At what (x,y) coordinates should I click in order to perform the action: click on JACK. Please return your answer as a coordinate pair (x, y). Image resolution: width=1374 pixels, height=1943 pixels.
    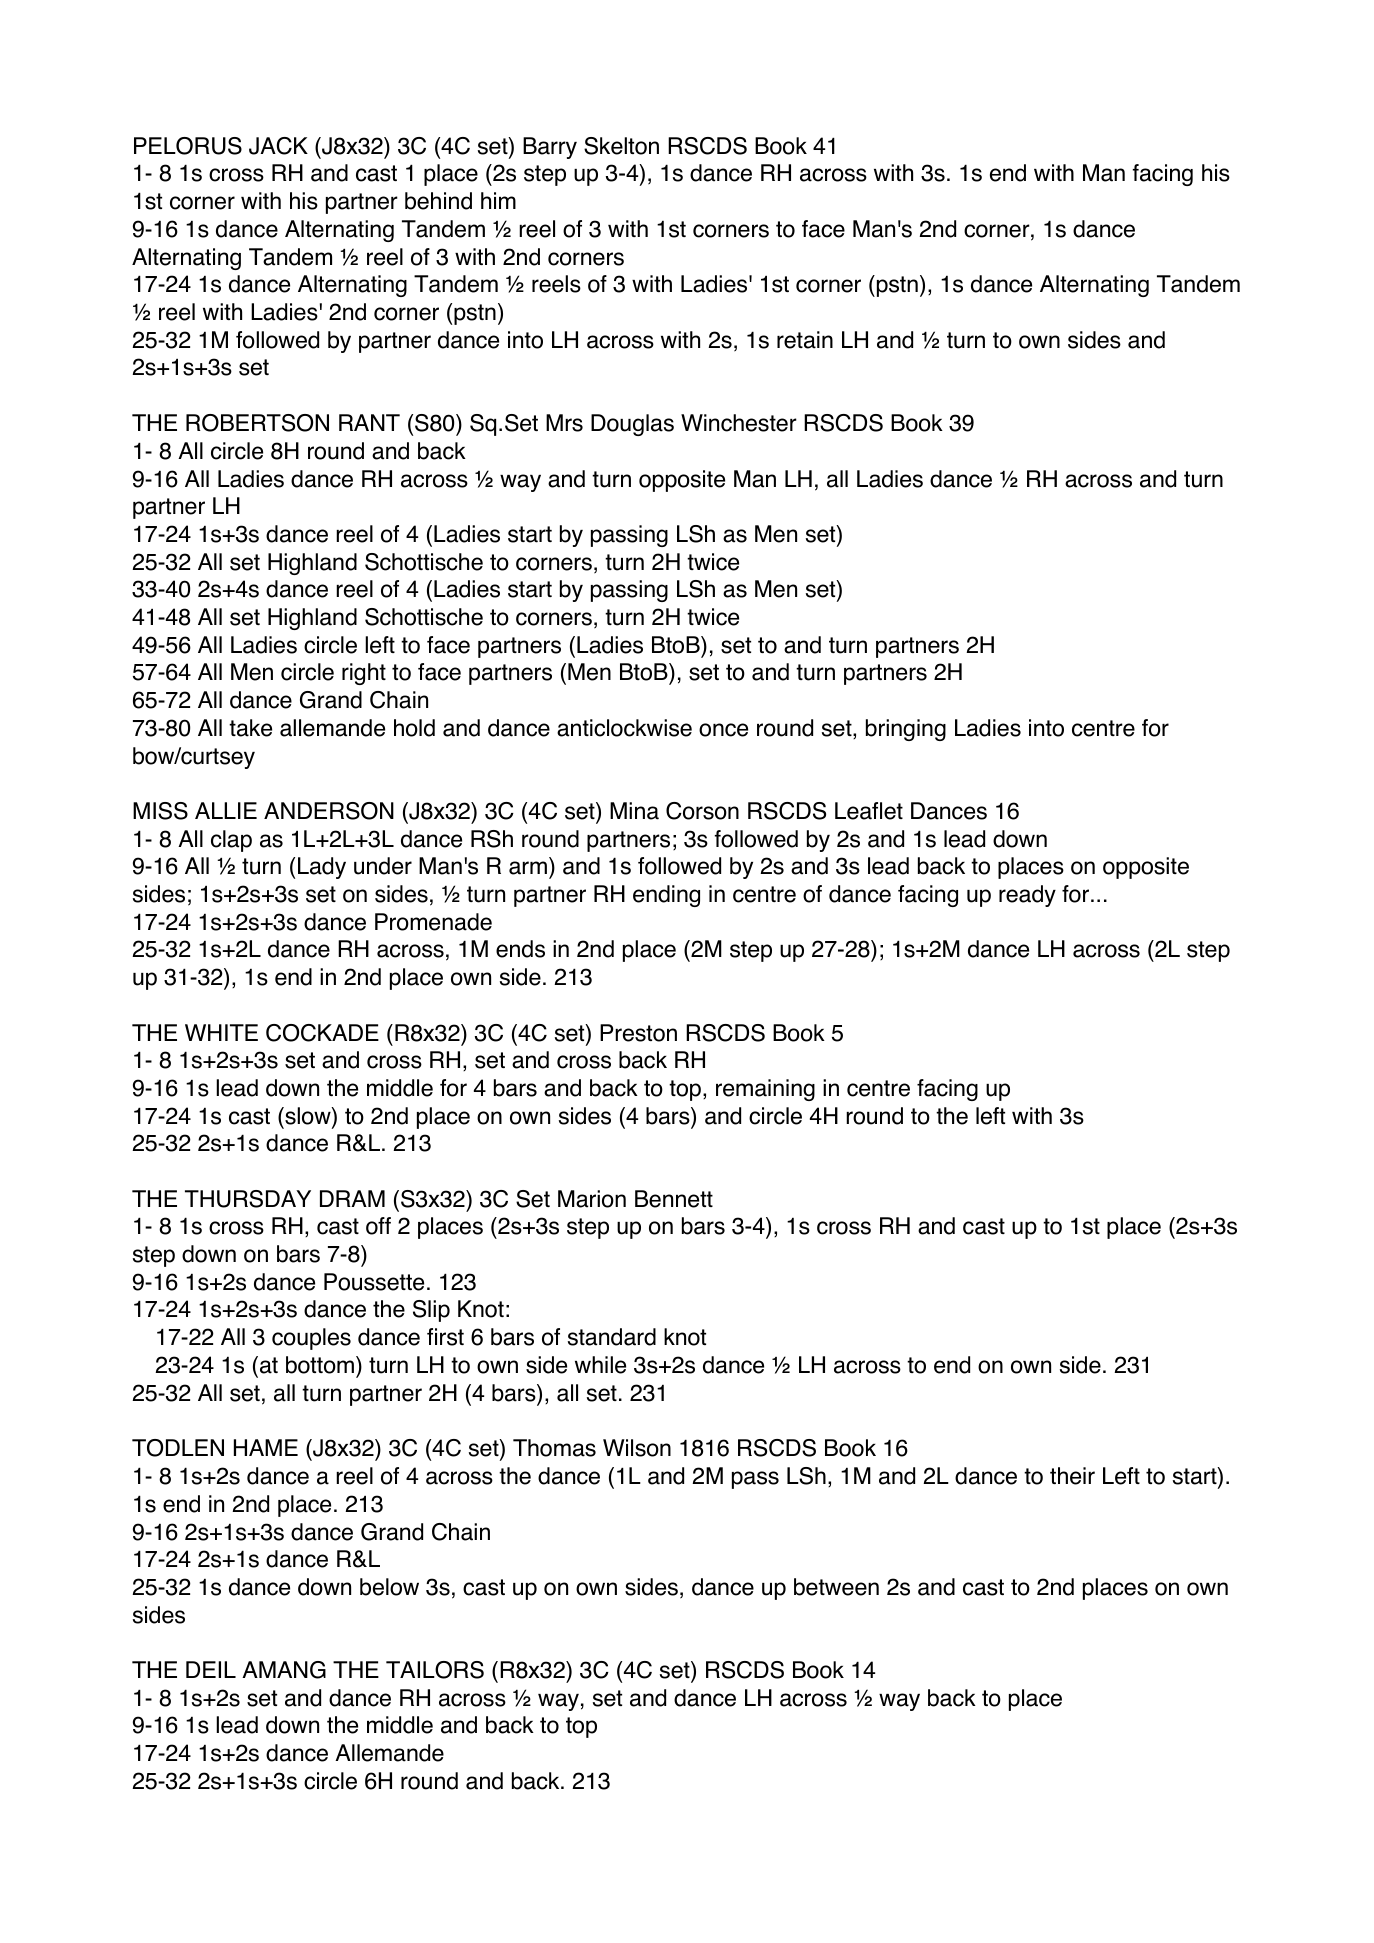
    Looking at the image, I should click on (278, 146).
